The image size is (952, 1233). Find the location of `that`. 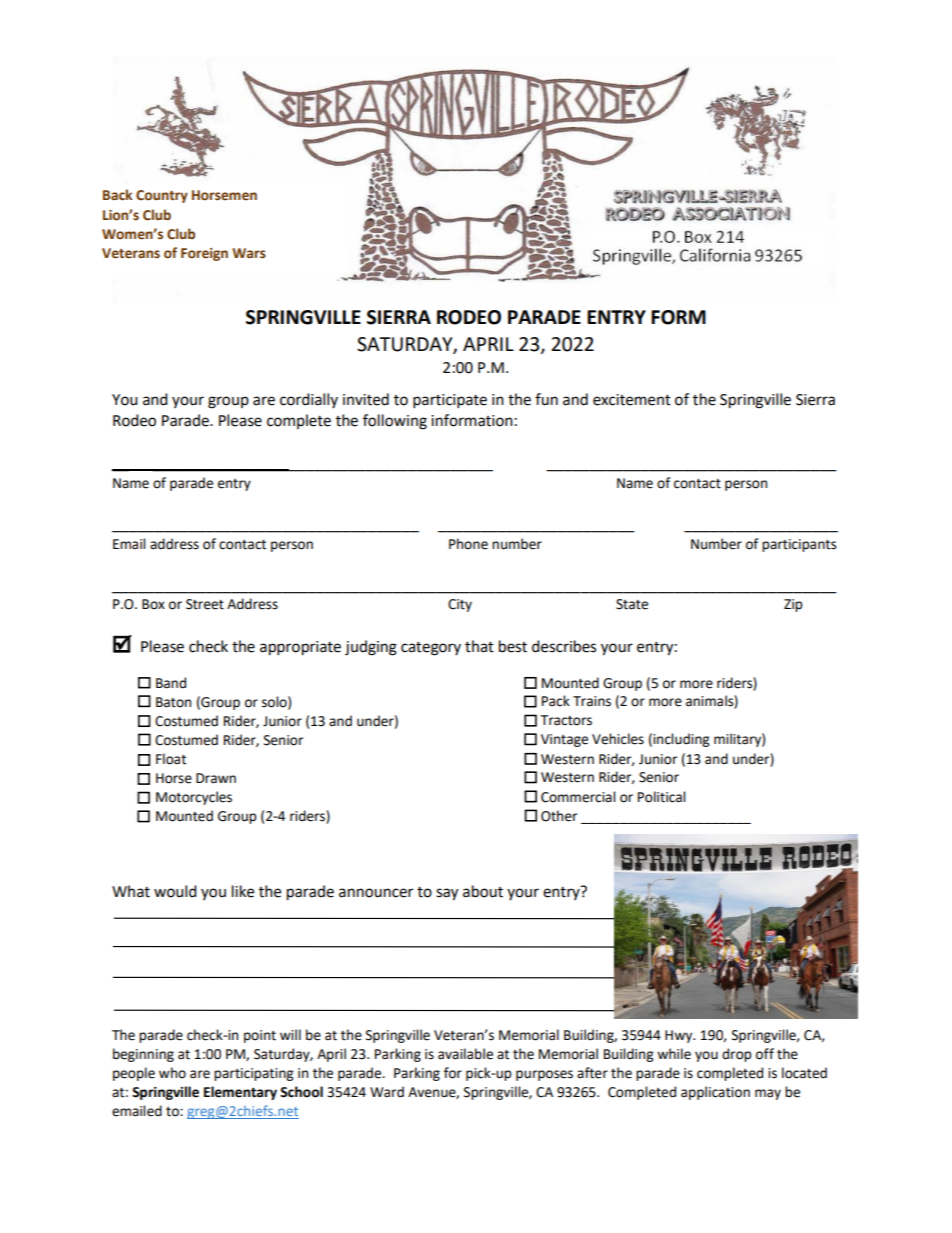

that is located at coordinates (479, 646).
